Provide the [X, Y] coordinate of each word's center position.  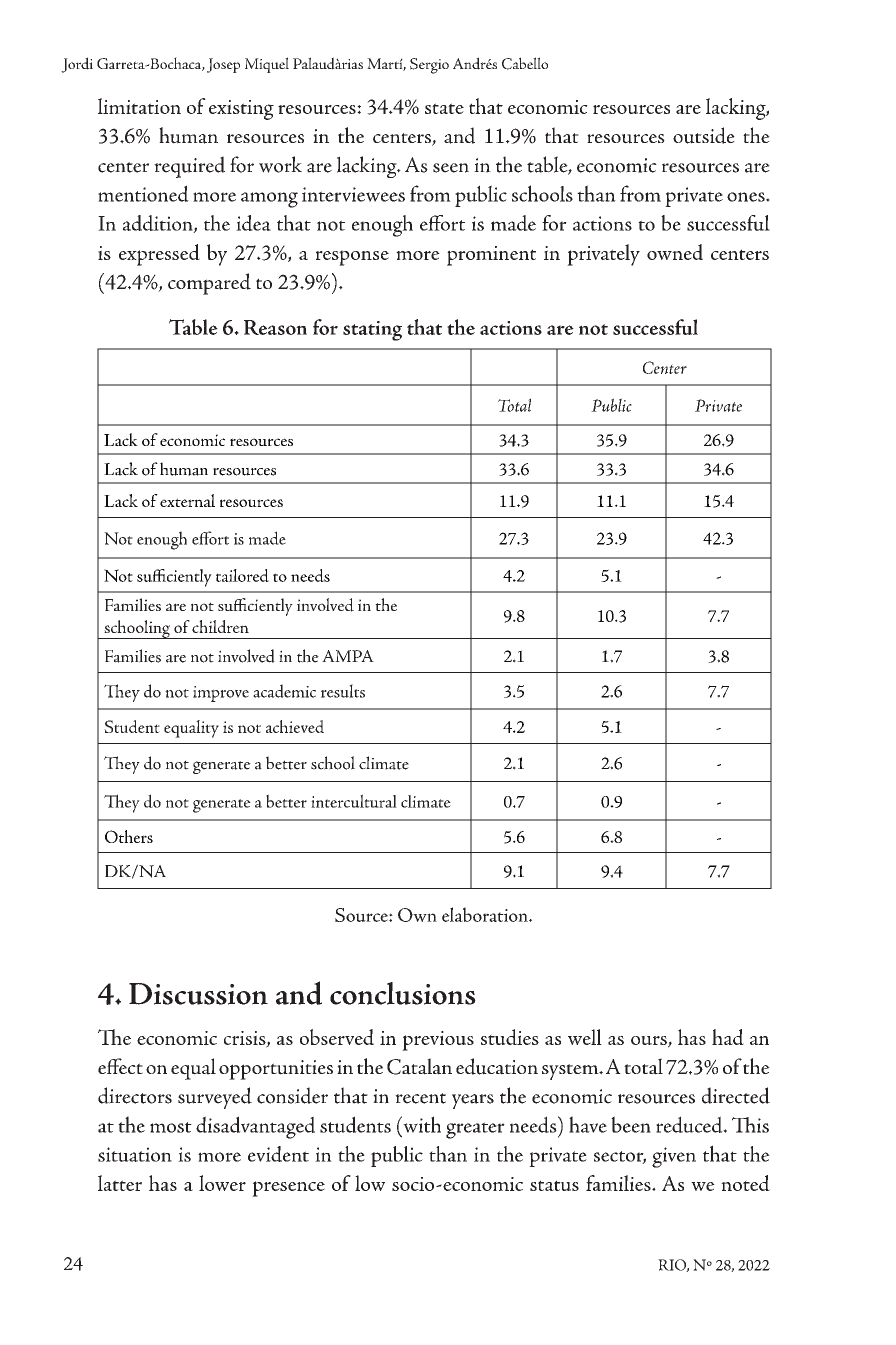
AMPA [348, 656]
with [421, 1124]
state [444, 108]
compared [209, 284]
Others [129, 836]
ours [650, 1042]
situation [135, 1154]
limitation [139, 106]
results [343, 691]
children [220, 626]
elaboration [486, 914]
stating [372, 331]
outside [704, 135]
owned [675, 252]
